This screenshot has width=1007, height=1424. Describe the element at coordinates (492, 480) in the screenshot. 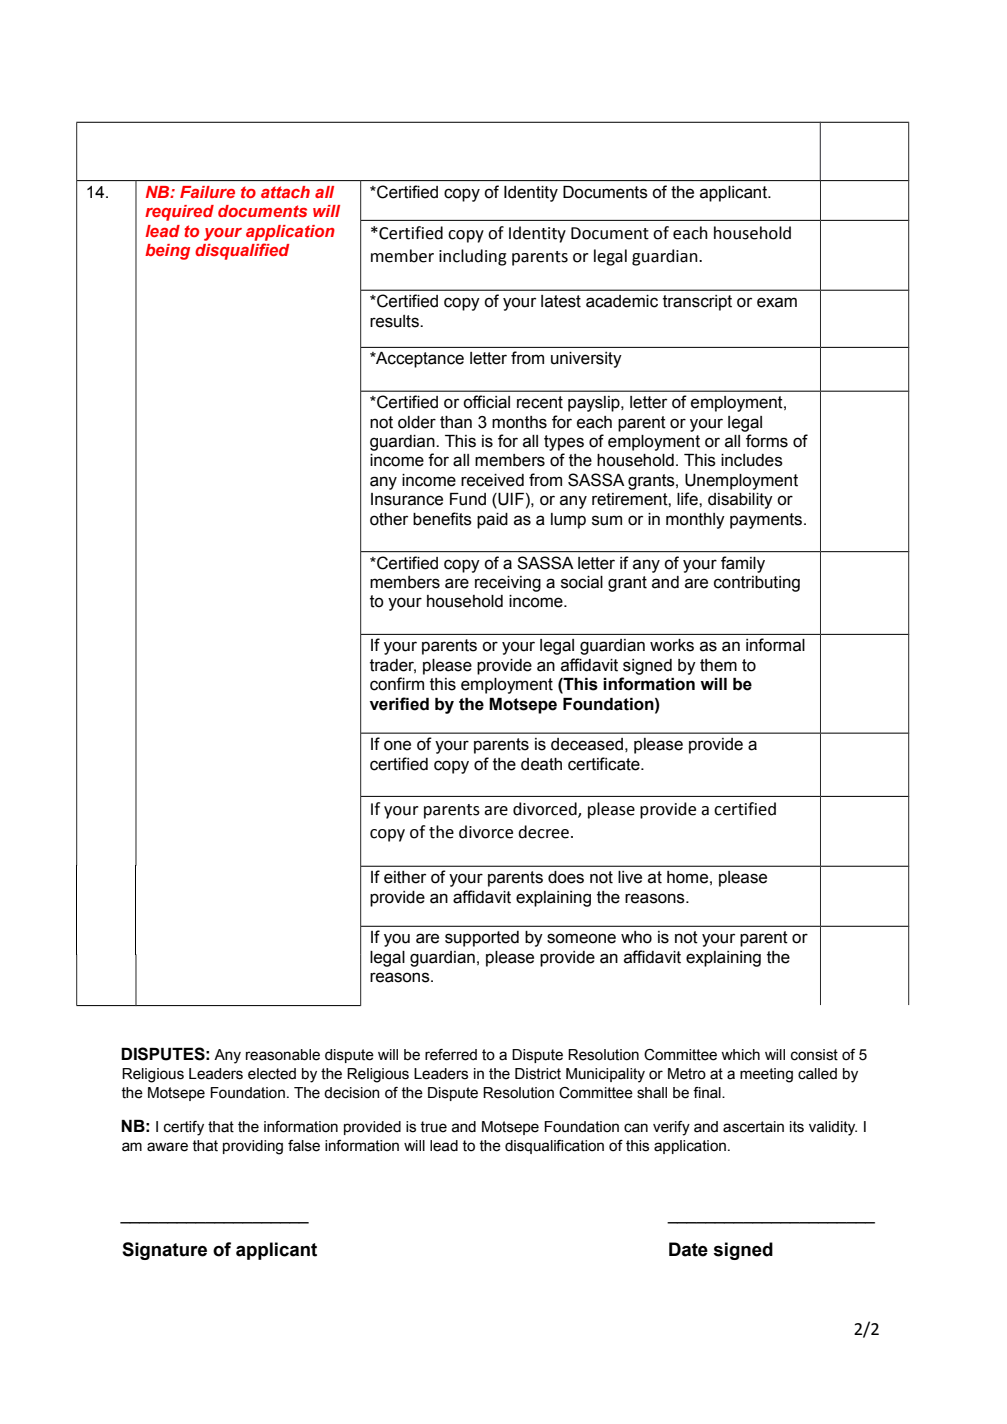

I see `received` at that location.
